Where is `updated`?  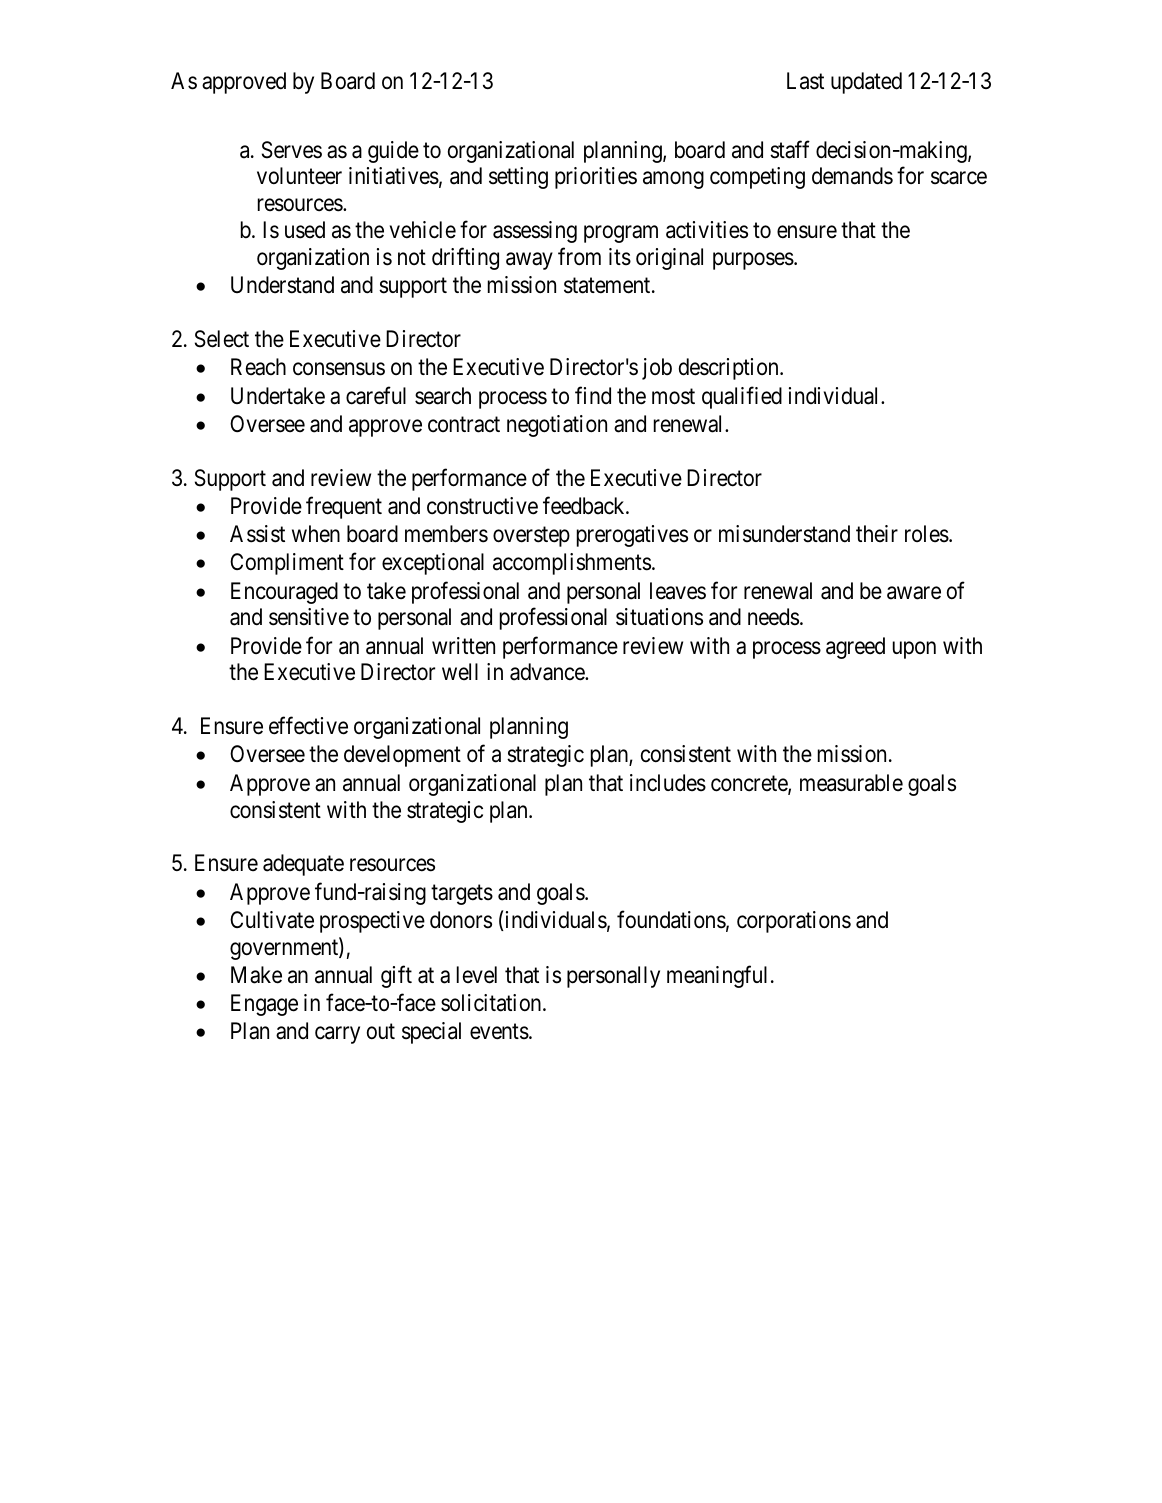 updated is located at coordinates (866, 83).
